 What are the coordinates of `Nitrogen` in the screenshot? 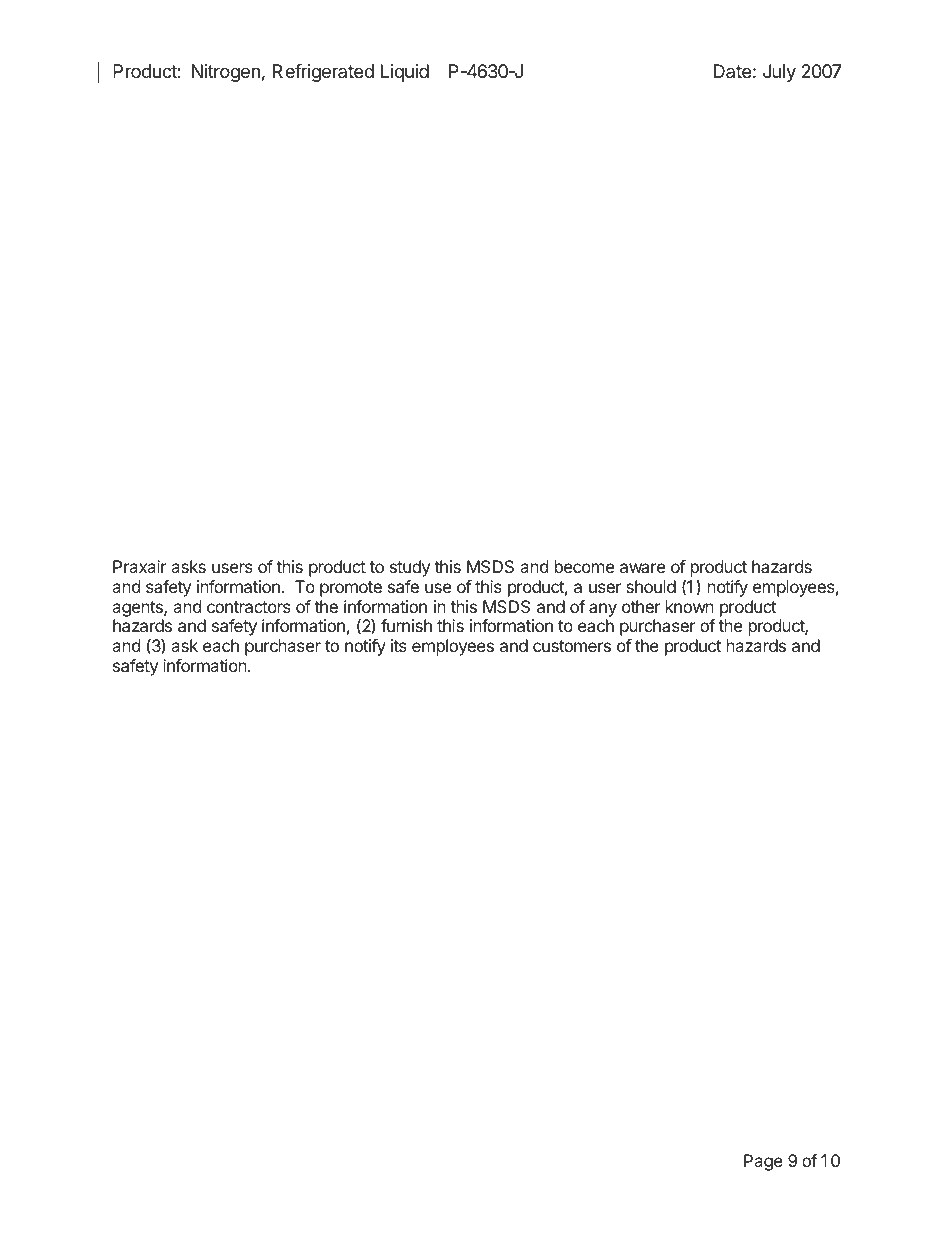 It's located at (226, 73).
